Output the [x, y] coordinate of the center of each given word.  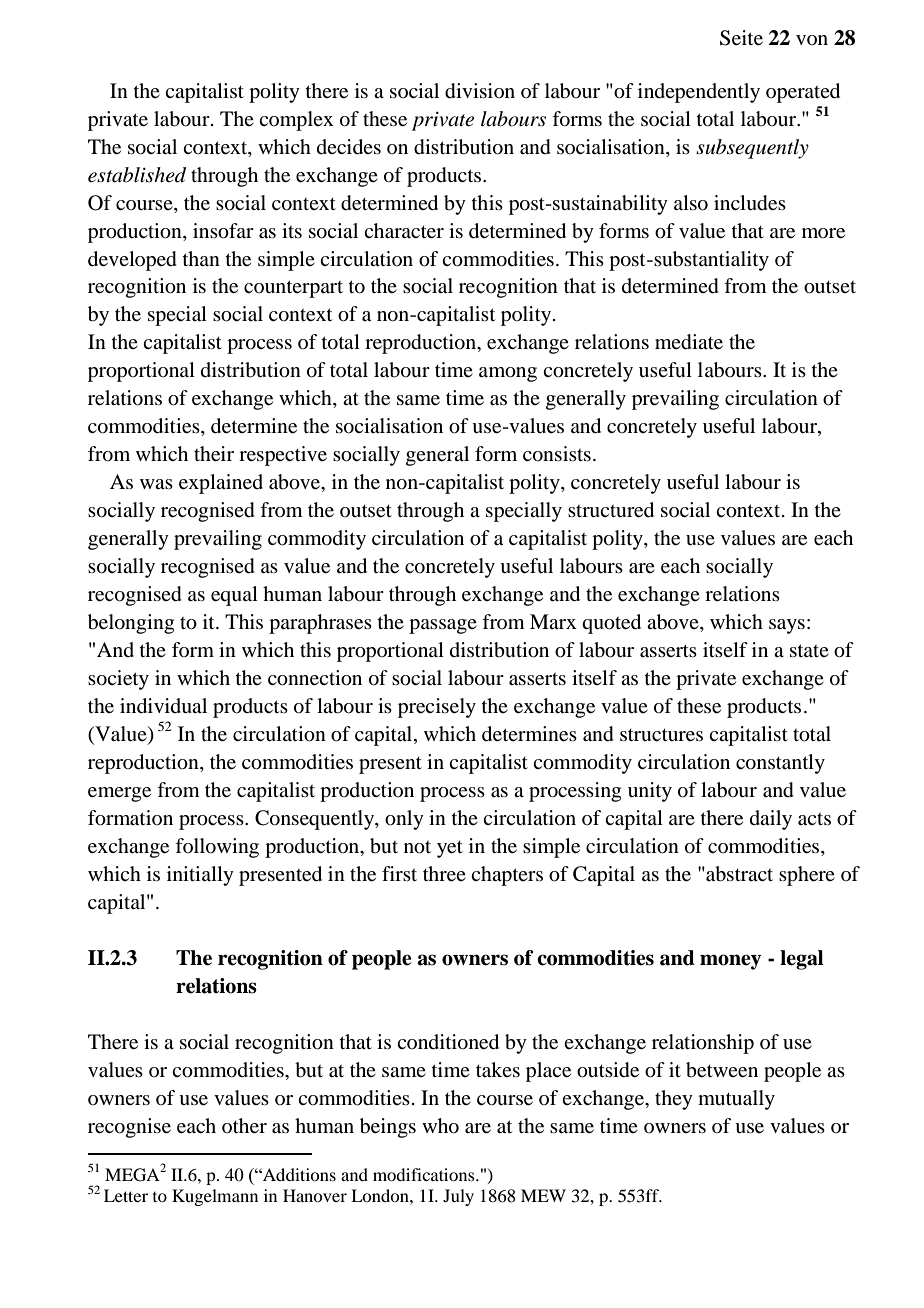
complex [296, 121]
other [244, 1126]
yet [450, 849]
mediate [689, 342]
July [458, 1197]
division [480, 91]
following [217, 848]
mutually [736, 1100]
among [508, 374]
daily [771, 820]
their [214, 454]
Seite [741, 38]
